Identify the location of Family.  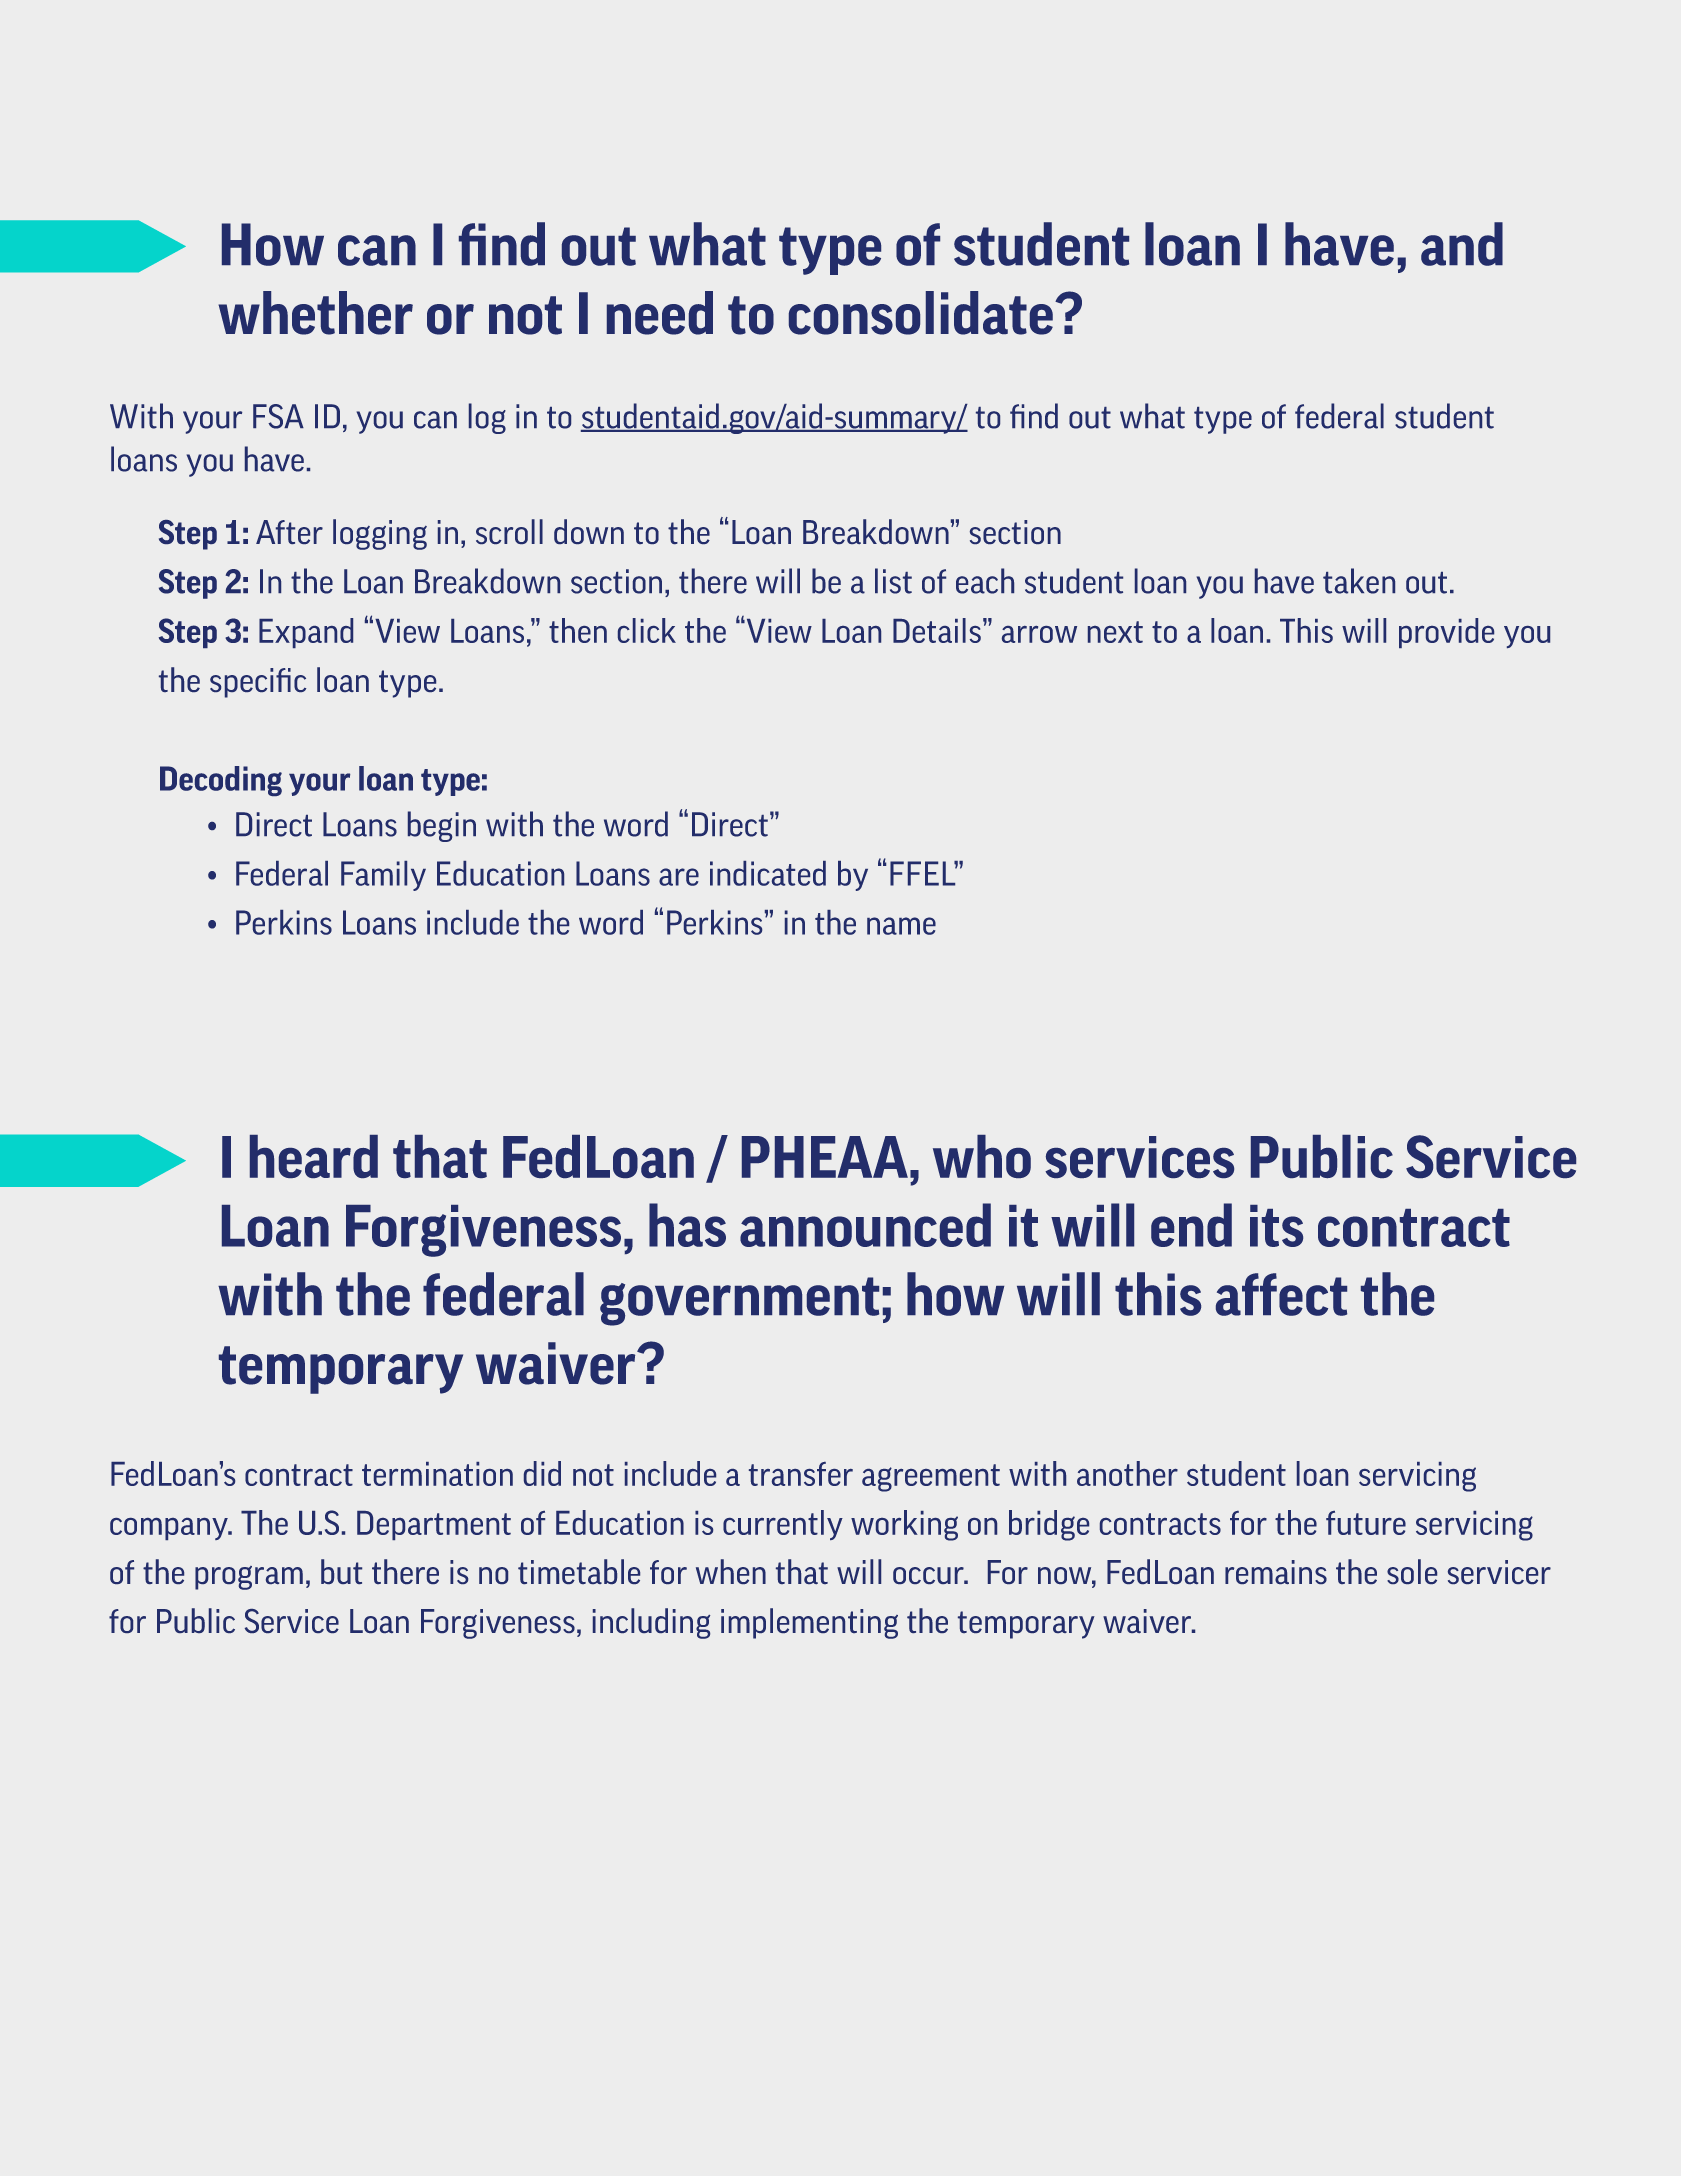
(383, 876).
